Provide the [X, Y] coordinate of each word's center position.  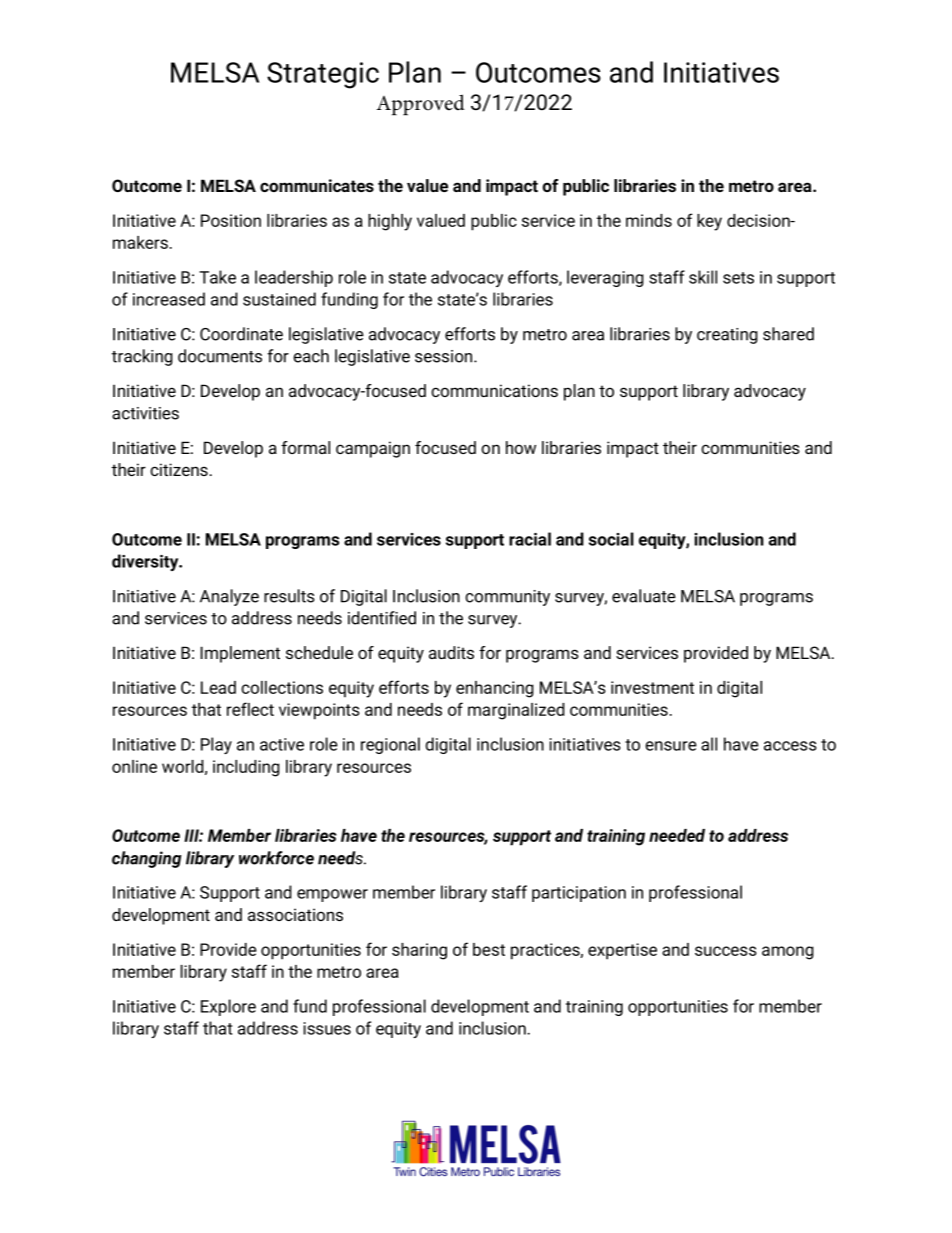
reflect [250, 709]
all [709, 744]
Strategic [323, 75]
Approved [420, 105]
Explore [228, 1007]
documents [220, 356]
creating [727, 336]
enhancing [495, 689]
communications [494, 390]
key [709, 222]
